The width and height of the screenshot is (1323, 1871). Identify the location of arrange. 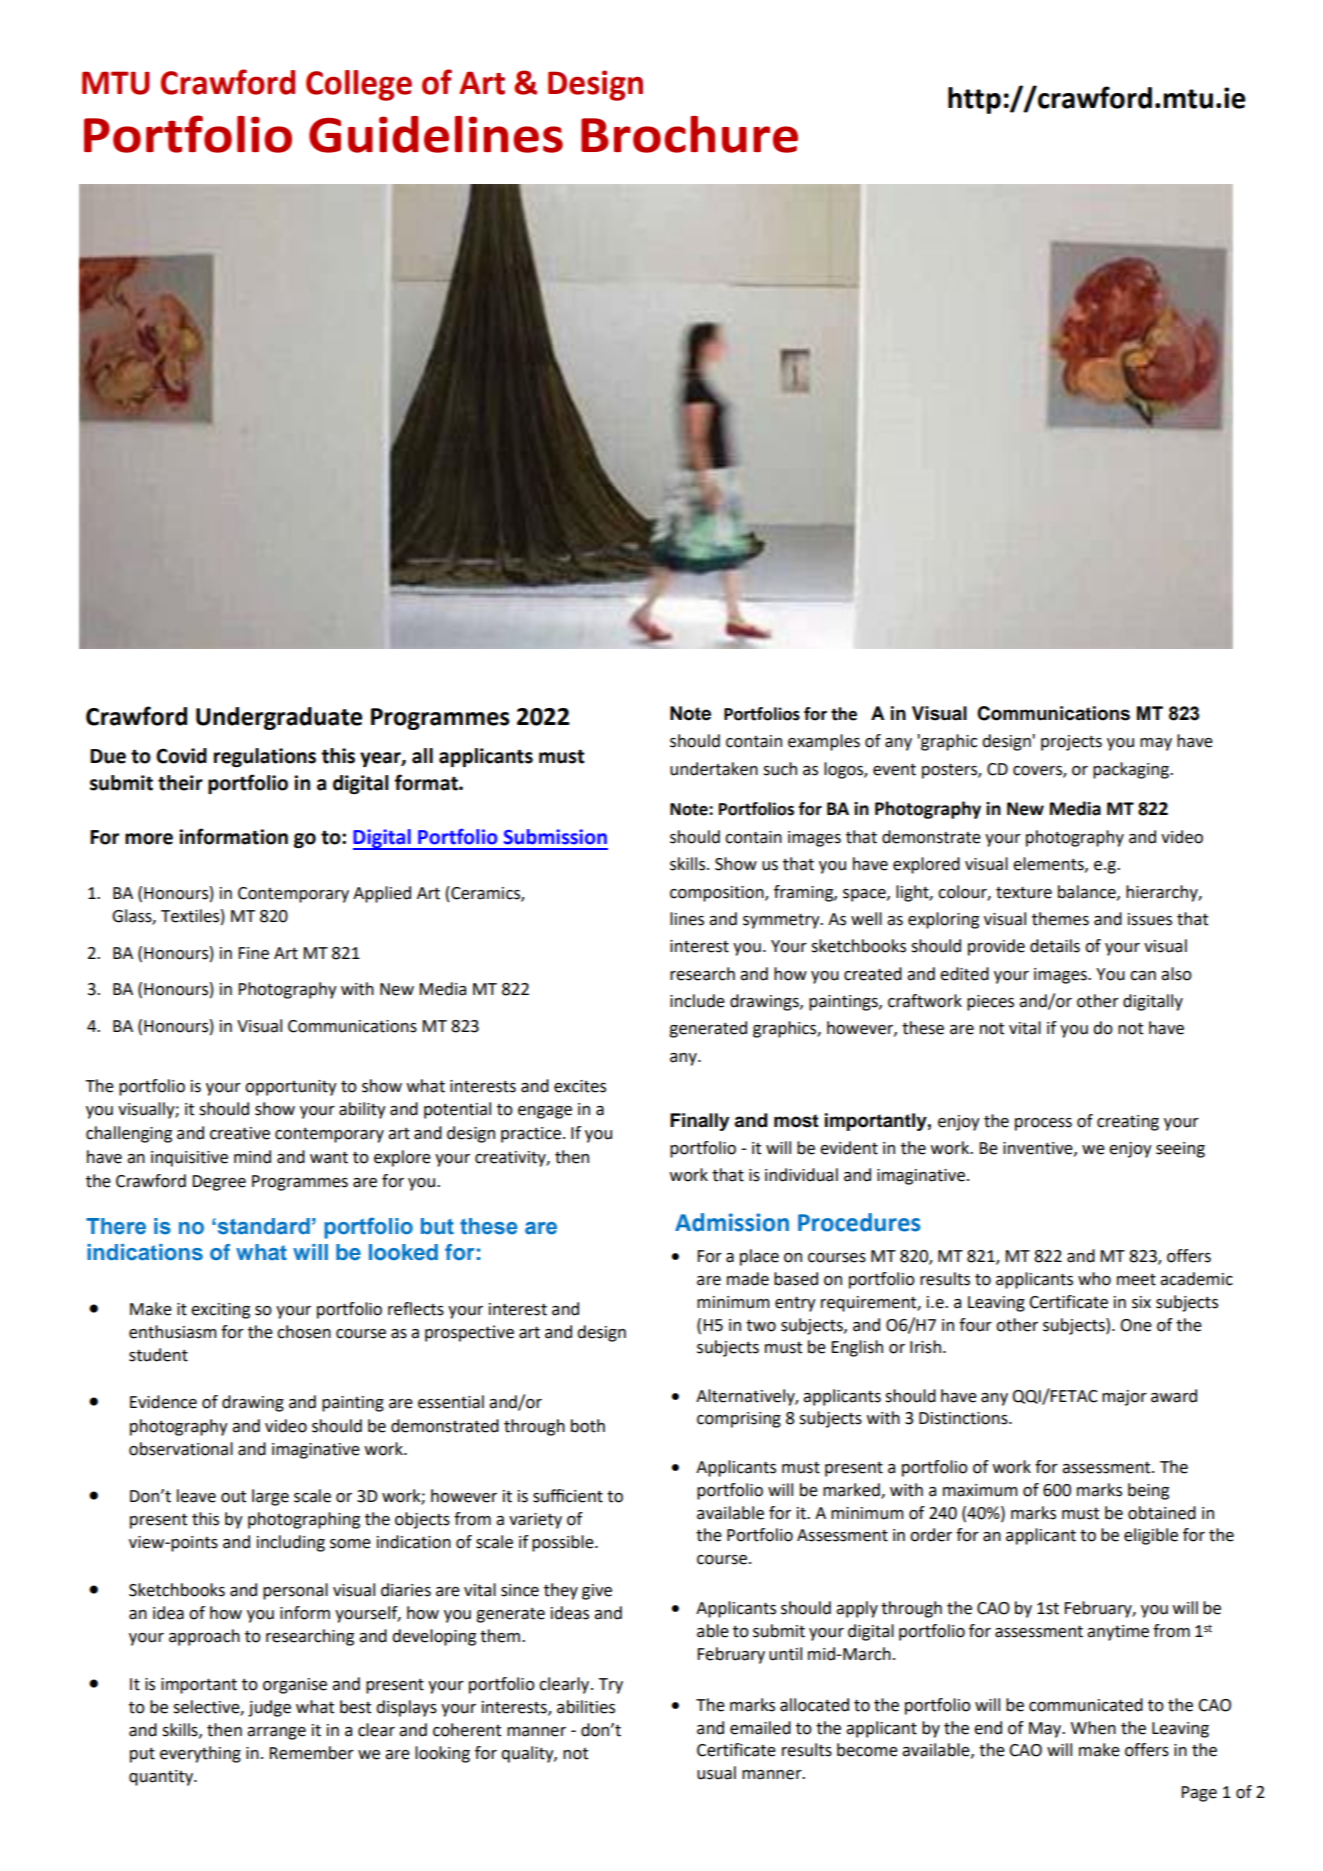
(276, 1733).
